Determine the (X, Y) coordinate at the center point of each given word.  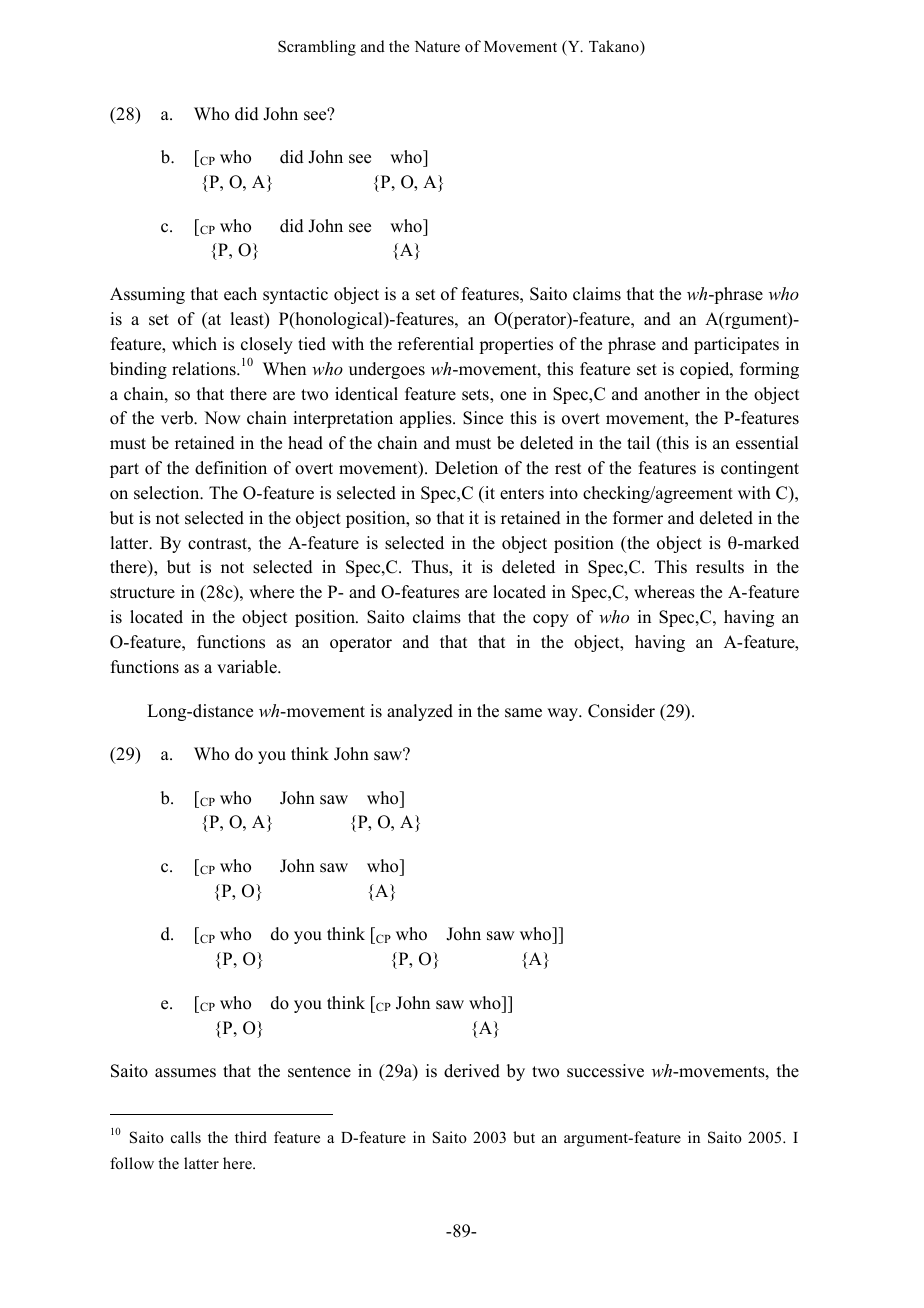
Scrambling (317, 48)
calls (186, 1137)
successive (605, 1071)
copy (551, 620)
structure (142, 593)
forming (769, 370)
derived (472, 1071)
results (720, 567)
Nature (437, 46)
